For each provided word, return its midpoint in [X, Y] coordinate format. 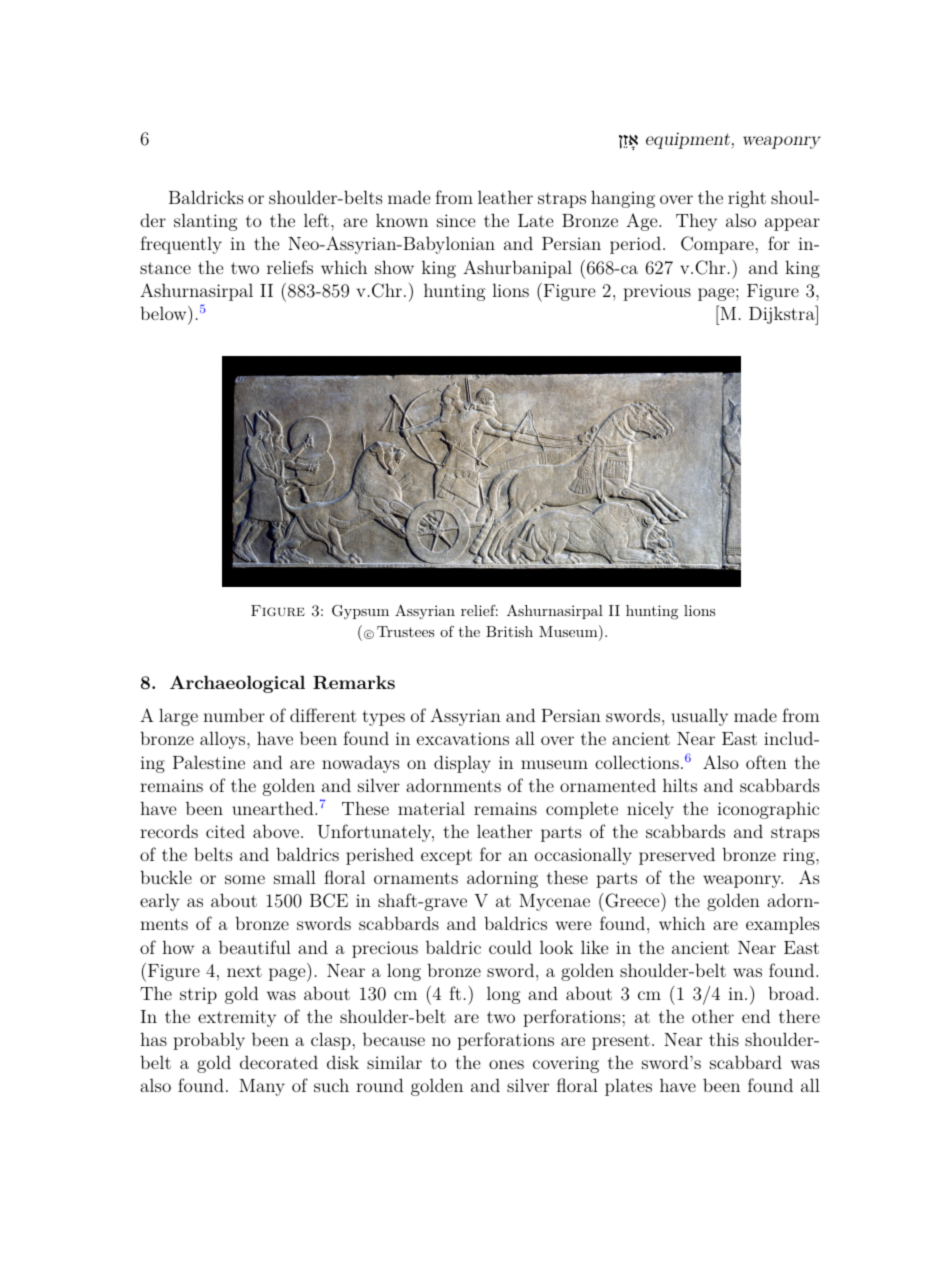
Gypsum [360, 612]
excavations [463, 738]
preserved [677, 856]
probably [209, 1041]
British [509, 631]
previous [657, 292]
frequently [181, 245]
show [394, 267]
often [766, 762]
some [245, 879]
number [234, 715]
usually [699, 717]
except [446, 857]
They [696, 222]
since [456, 220]
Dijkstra [783, 315]
